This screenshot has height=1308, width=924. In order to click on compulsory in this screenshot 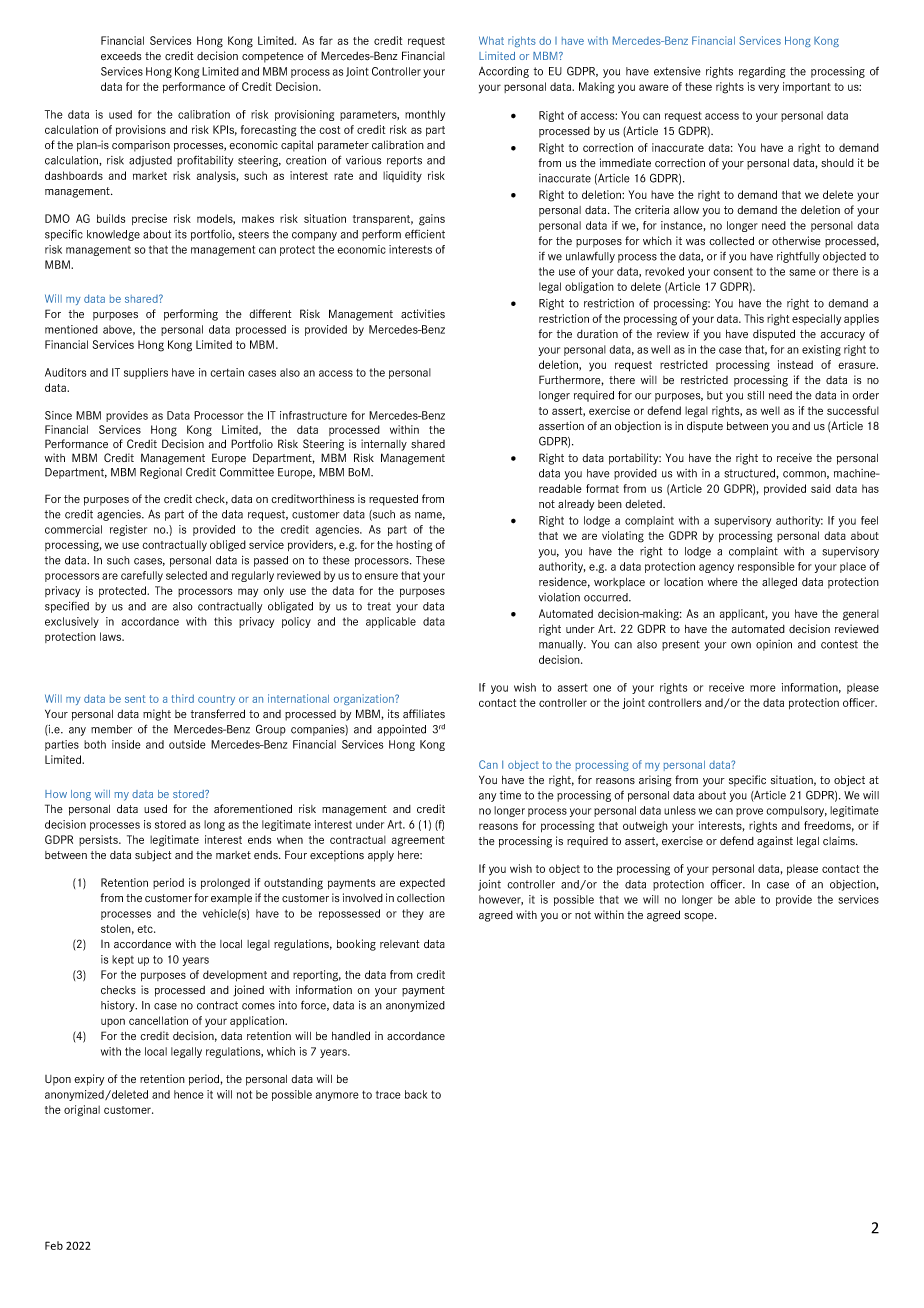, I will do `click(796, 811)`.
